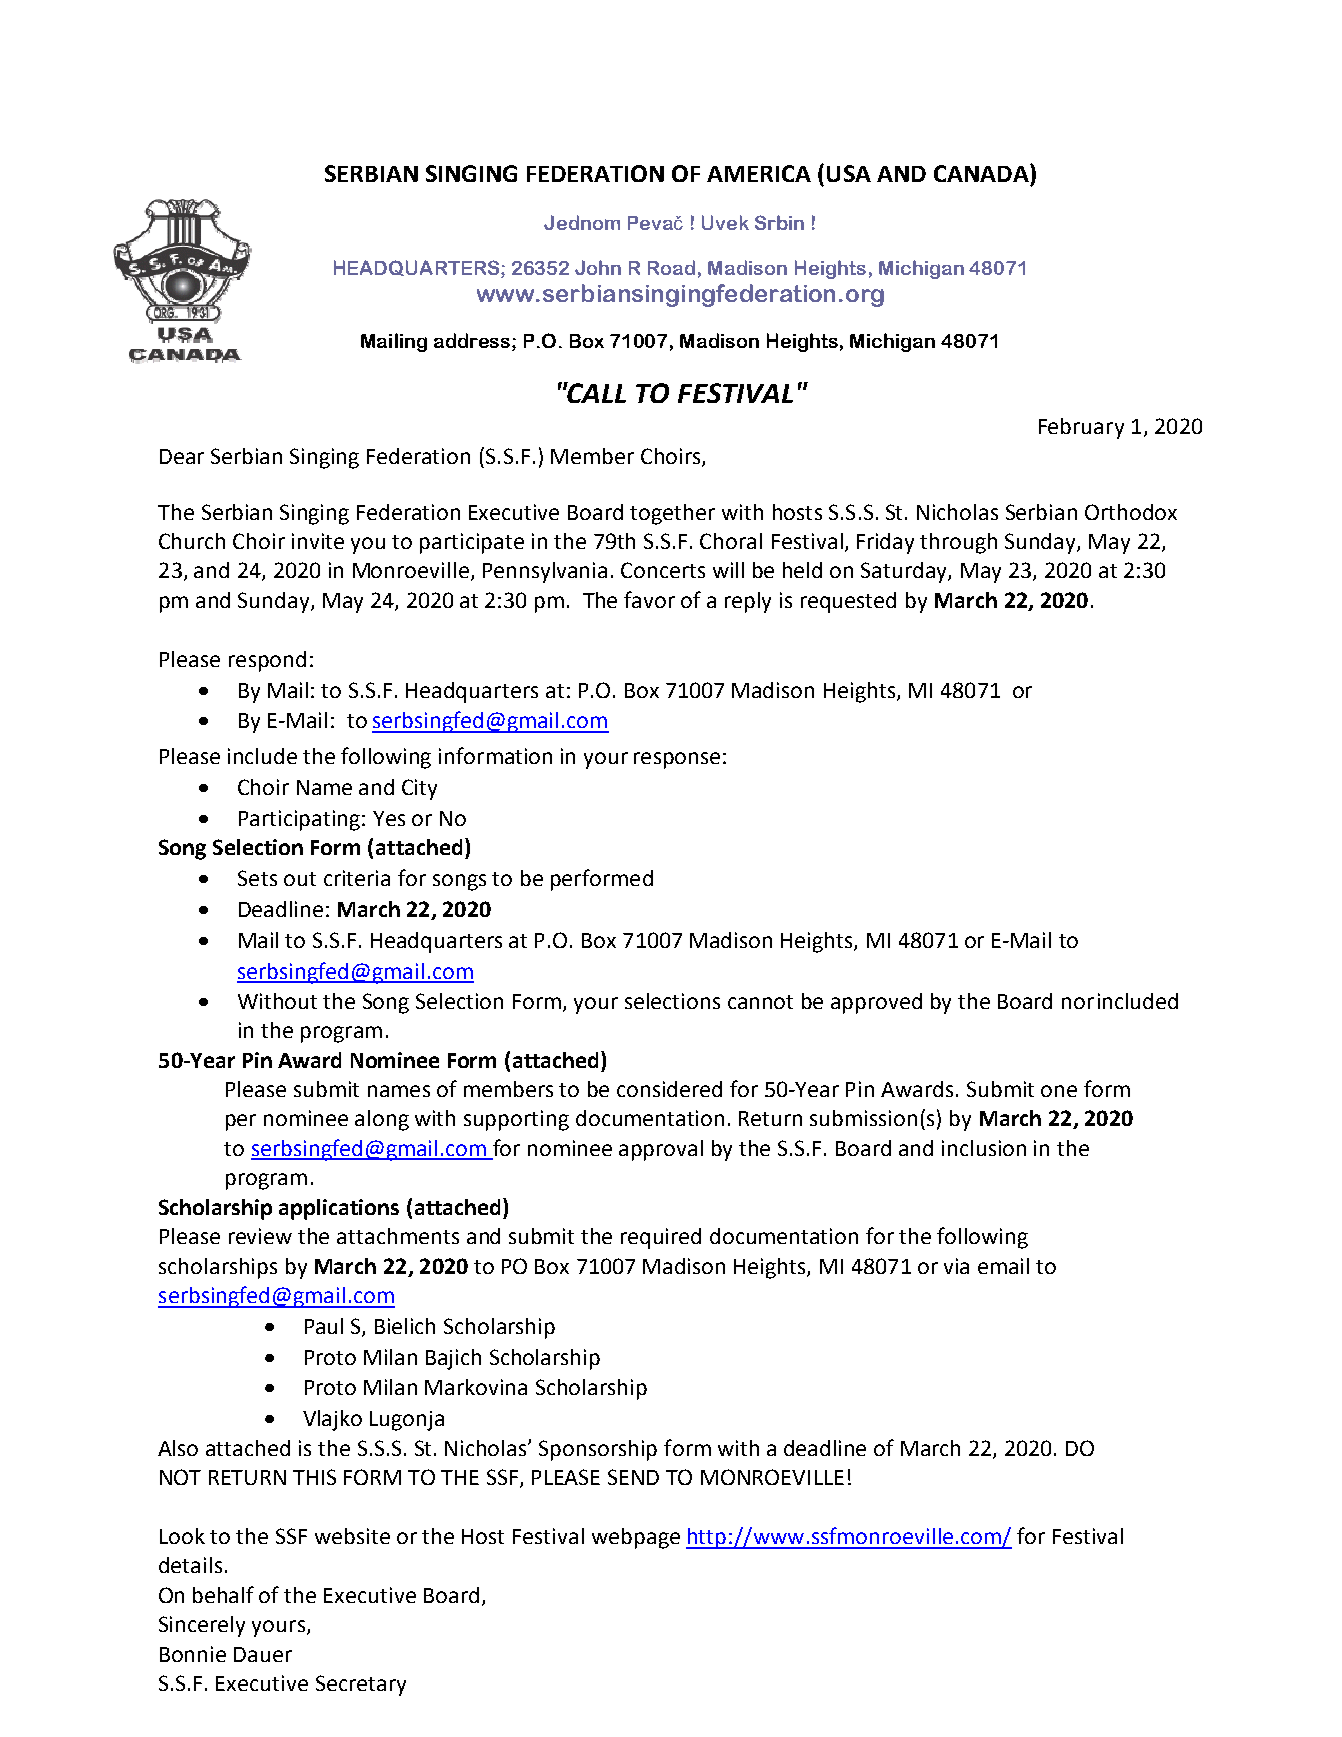 This screenshot has height=1737, width=1342. What do you see at coordinates (473, 340) in the screenshot?
I see `address` at bounding box center [473, 340].
